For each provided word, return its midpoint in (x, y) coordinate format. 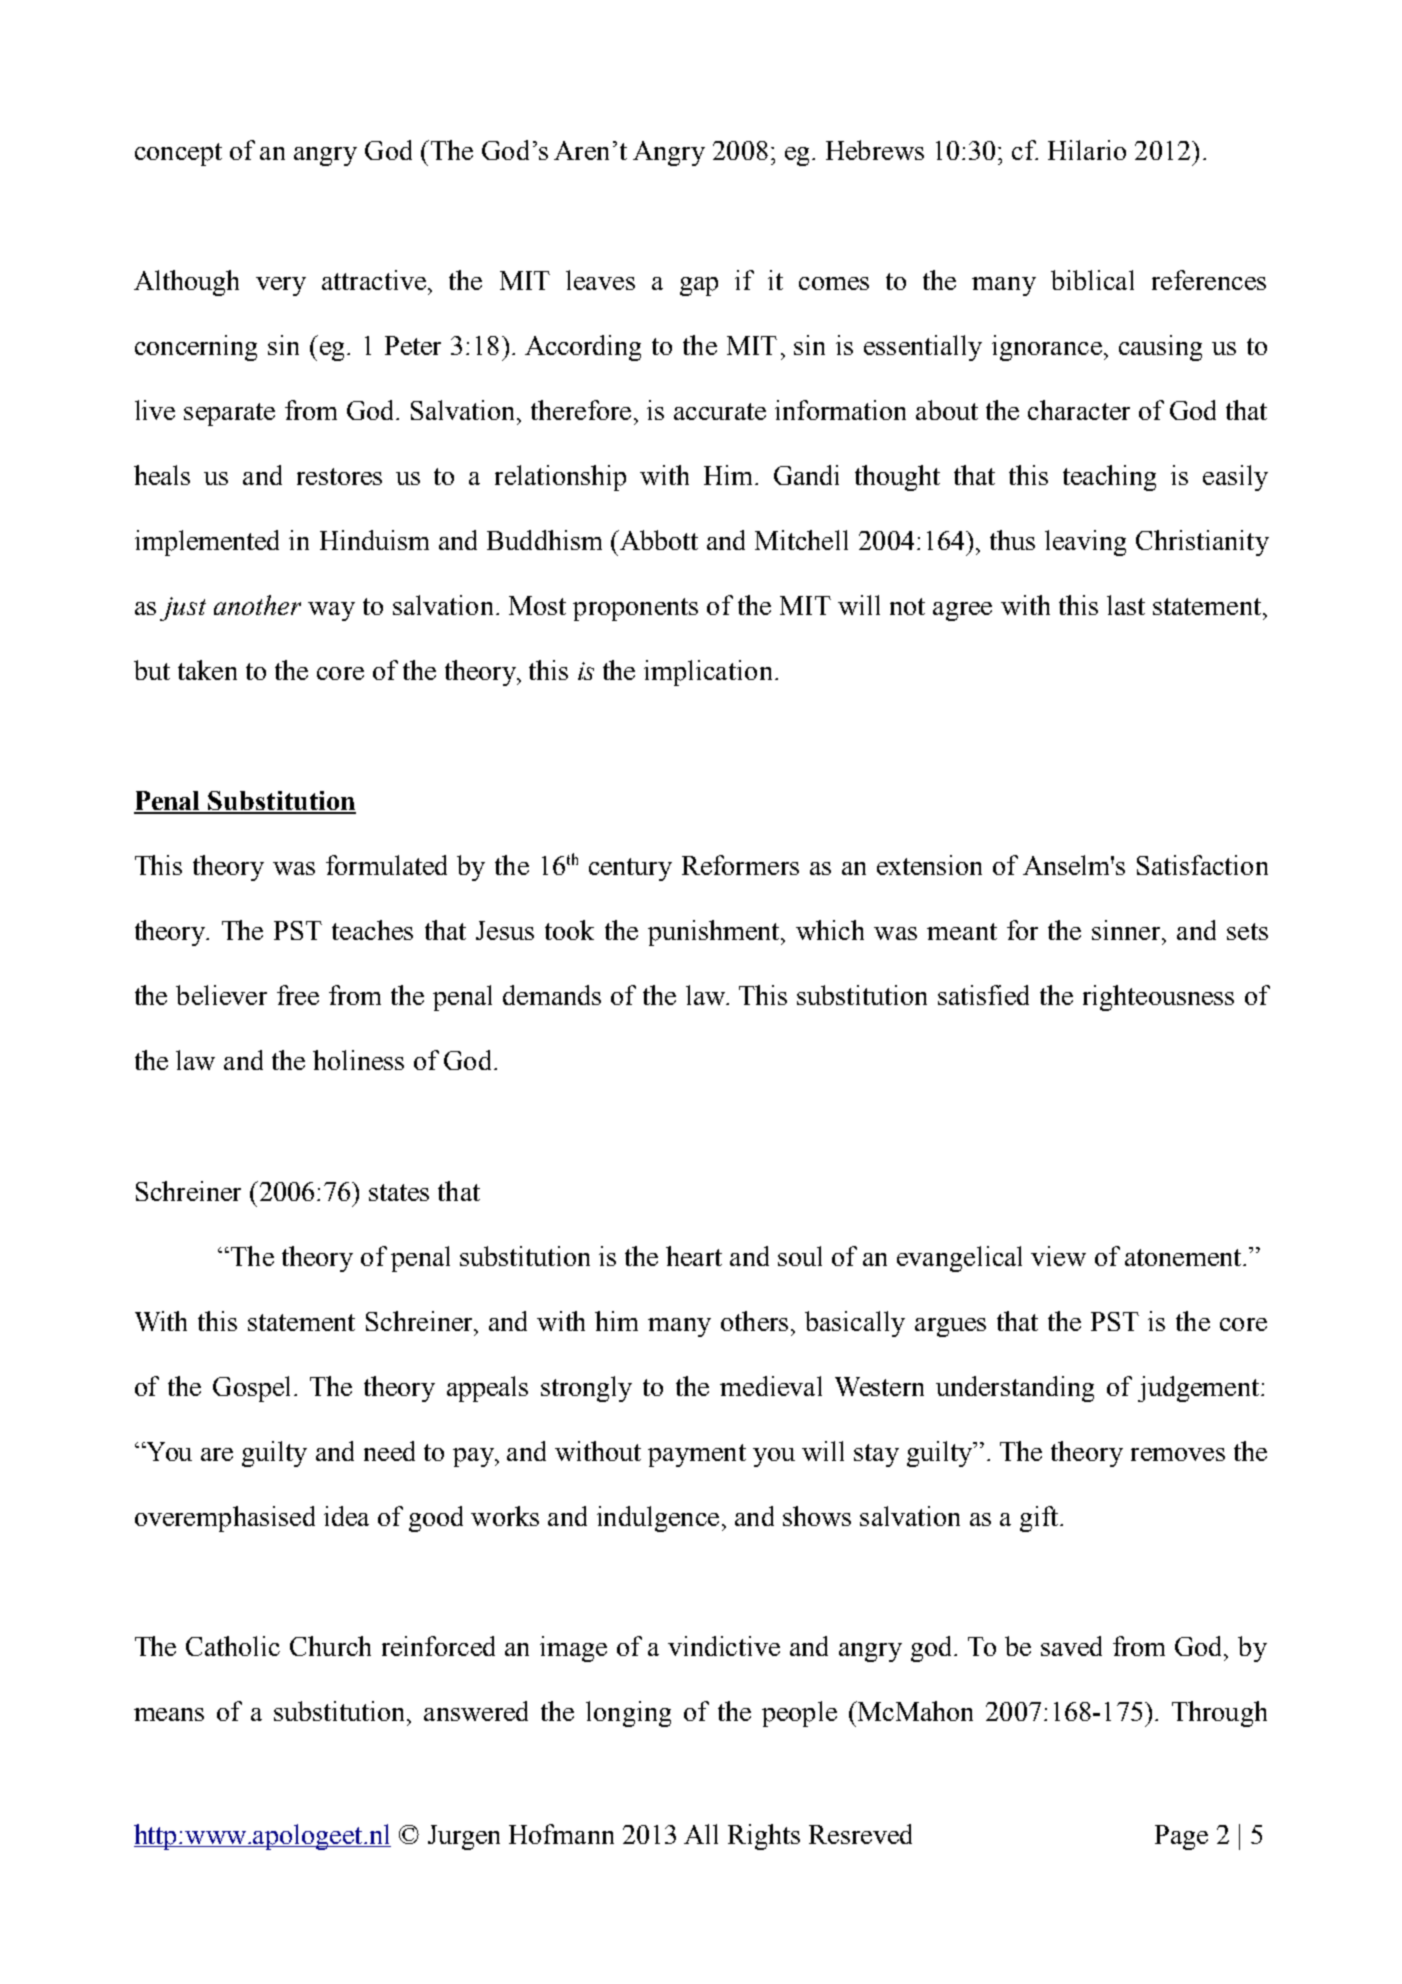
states (399, 1192)
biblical (1092, 280)
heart (694, 1256)
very (281, 286)
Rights (764, 1837)
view (1058, 1256)
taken (207, 670)
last (1126, 605)
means (169, 1714)
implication (708, 673)
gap (699, 286)
